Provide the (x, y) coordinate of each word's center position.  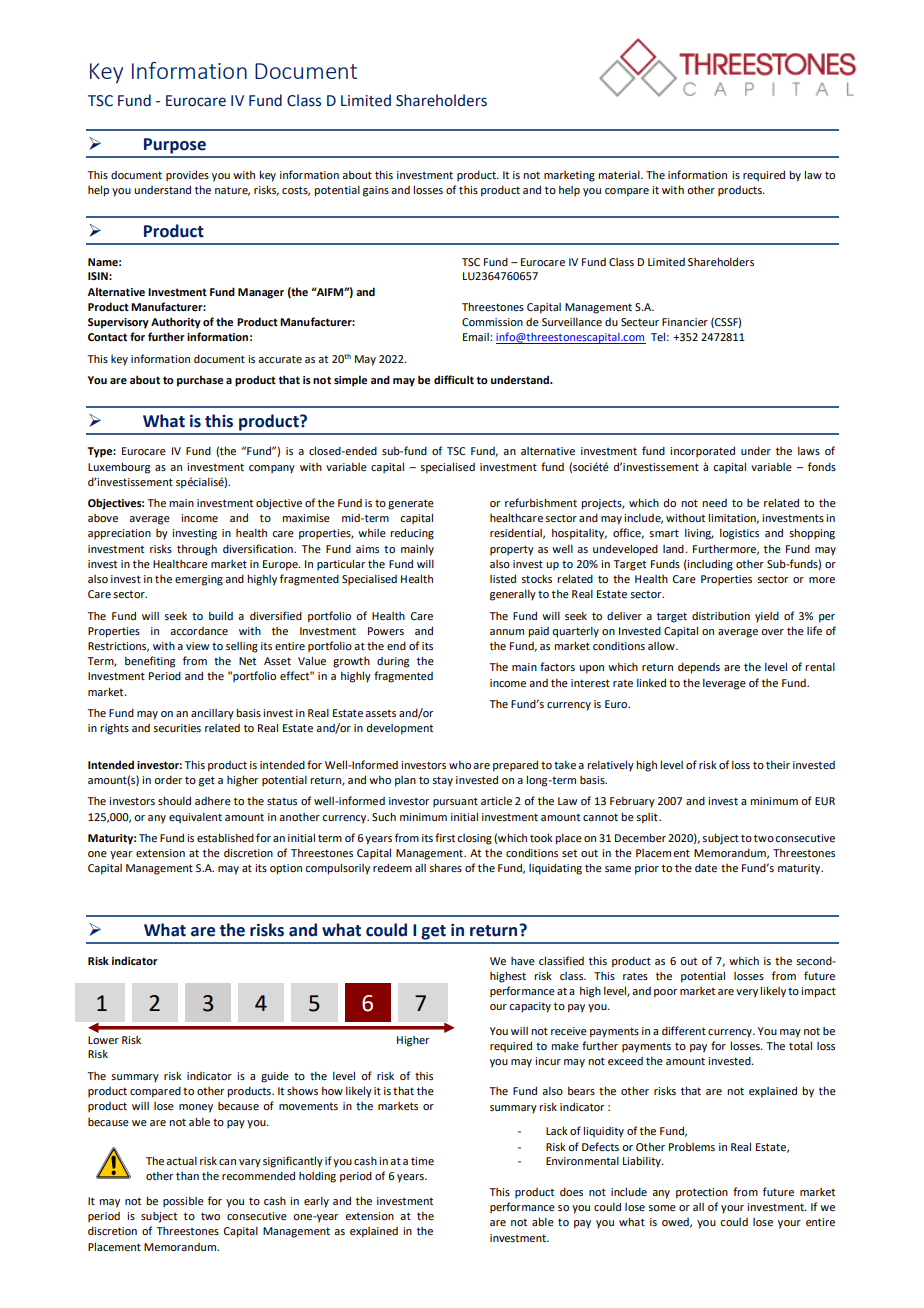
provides (187, 175)
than (187, 1176)
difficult (454, 379)
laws (809, 451)
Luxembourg (119, 468)
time (422, 1161)
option (286, 869)
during (393, 662)
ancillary (212, 714)
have (523, 961)
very (747, 993)
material (620, 175)
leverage (724, 684)
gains (376, 191)
